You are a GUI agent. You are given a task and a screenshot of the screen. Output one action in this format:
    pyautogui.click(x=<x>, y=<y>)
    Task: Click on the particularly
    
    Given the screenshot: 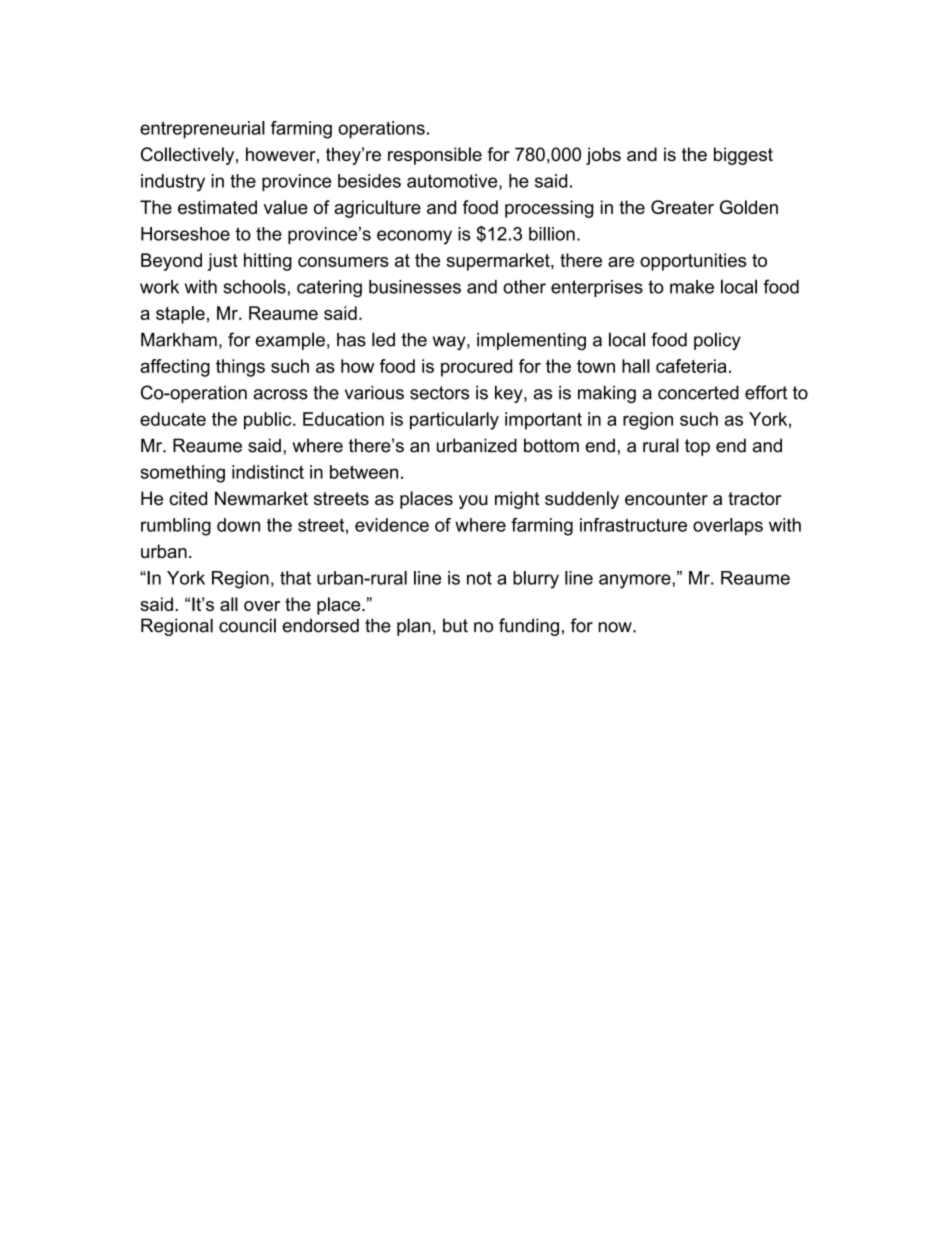 What is the action you would take?
    pyautogui.click(x=454, y=421)
